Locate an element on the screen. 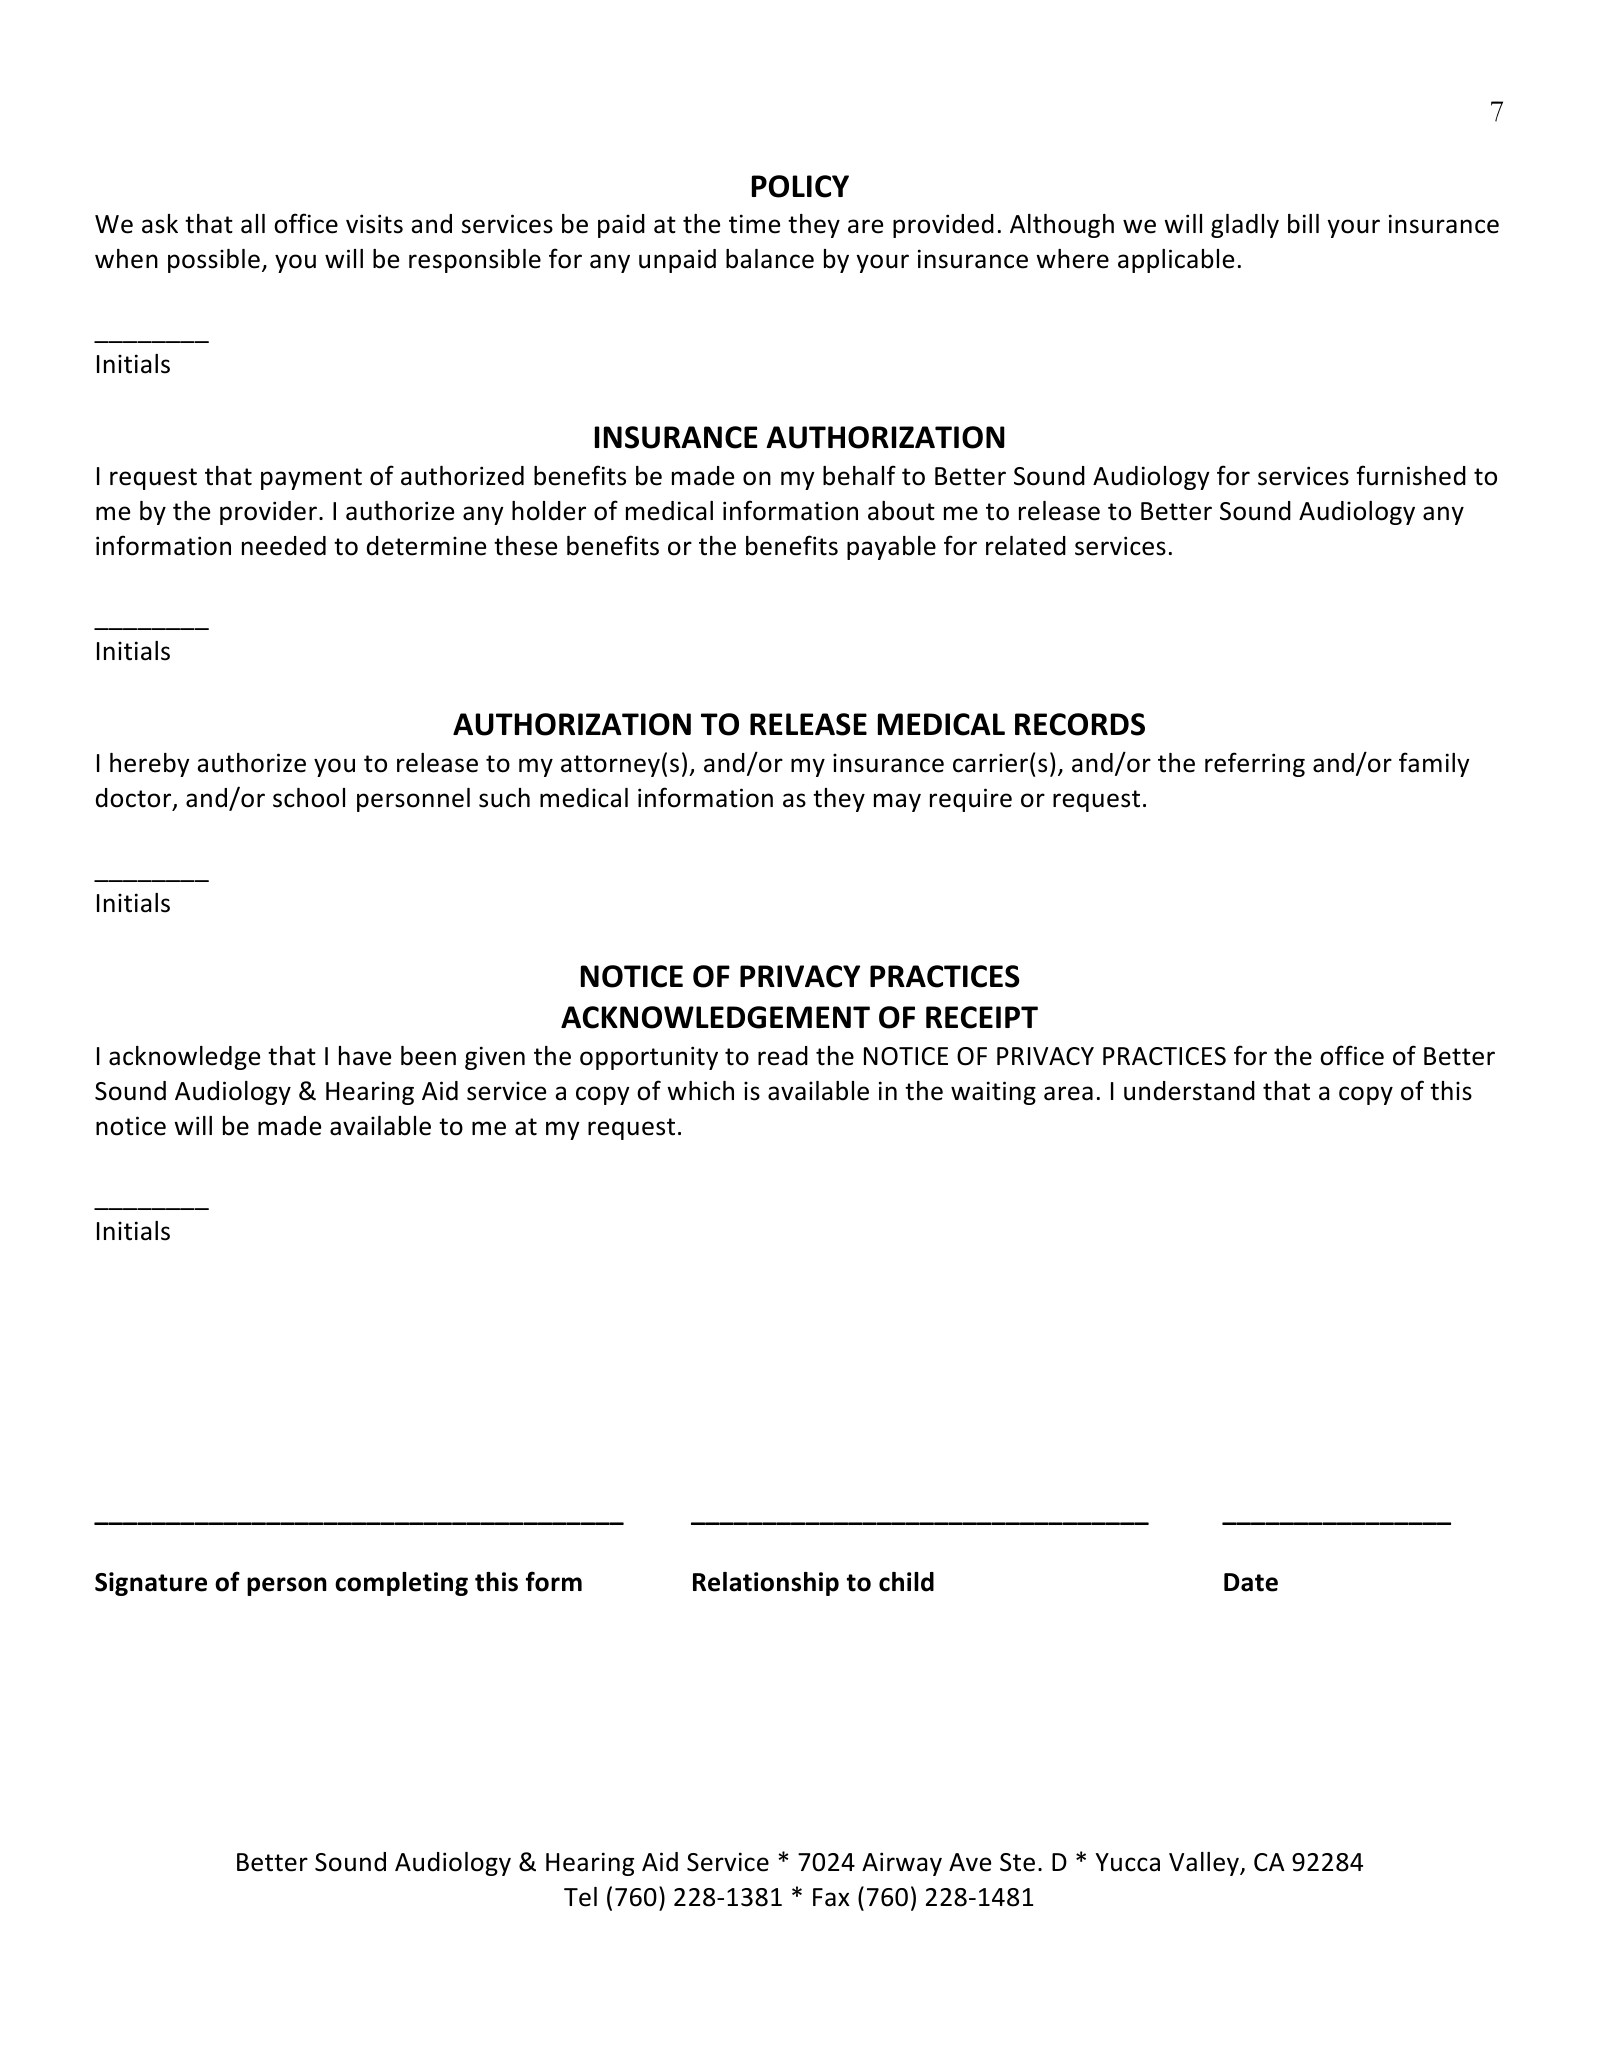 Image resolution: width=1598 pixels, height=2068 pixels. Fax is located at coordinates (831, 1897).
